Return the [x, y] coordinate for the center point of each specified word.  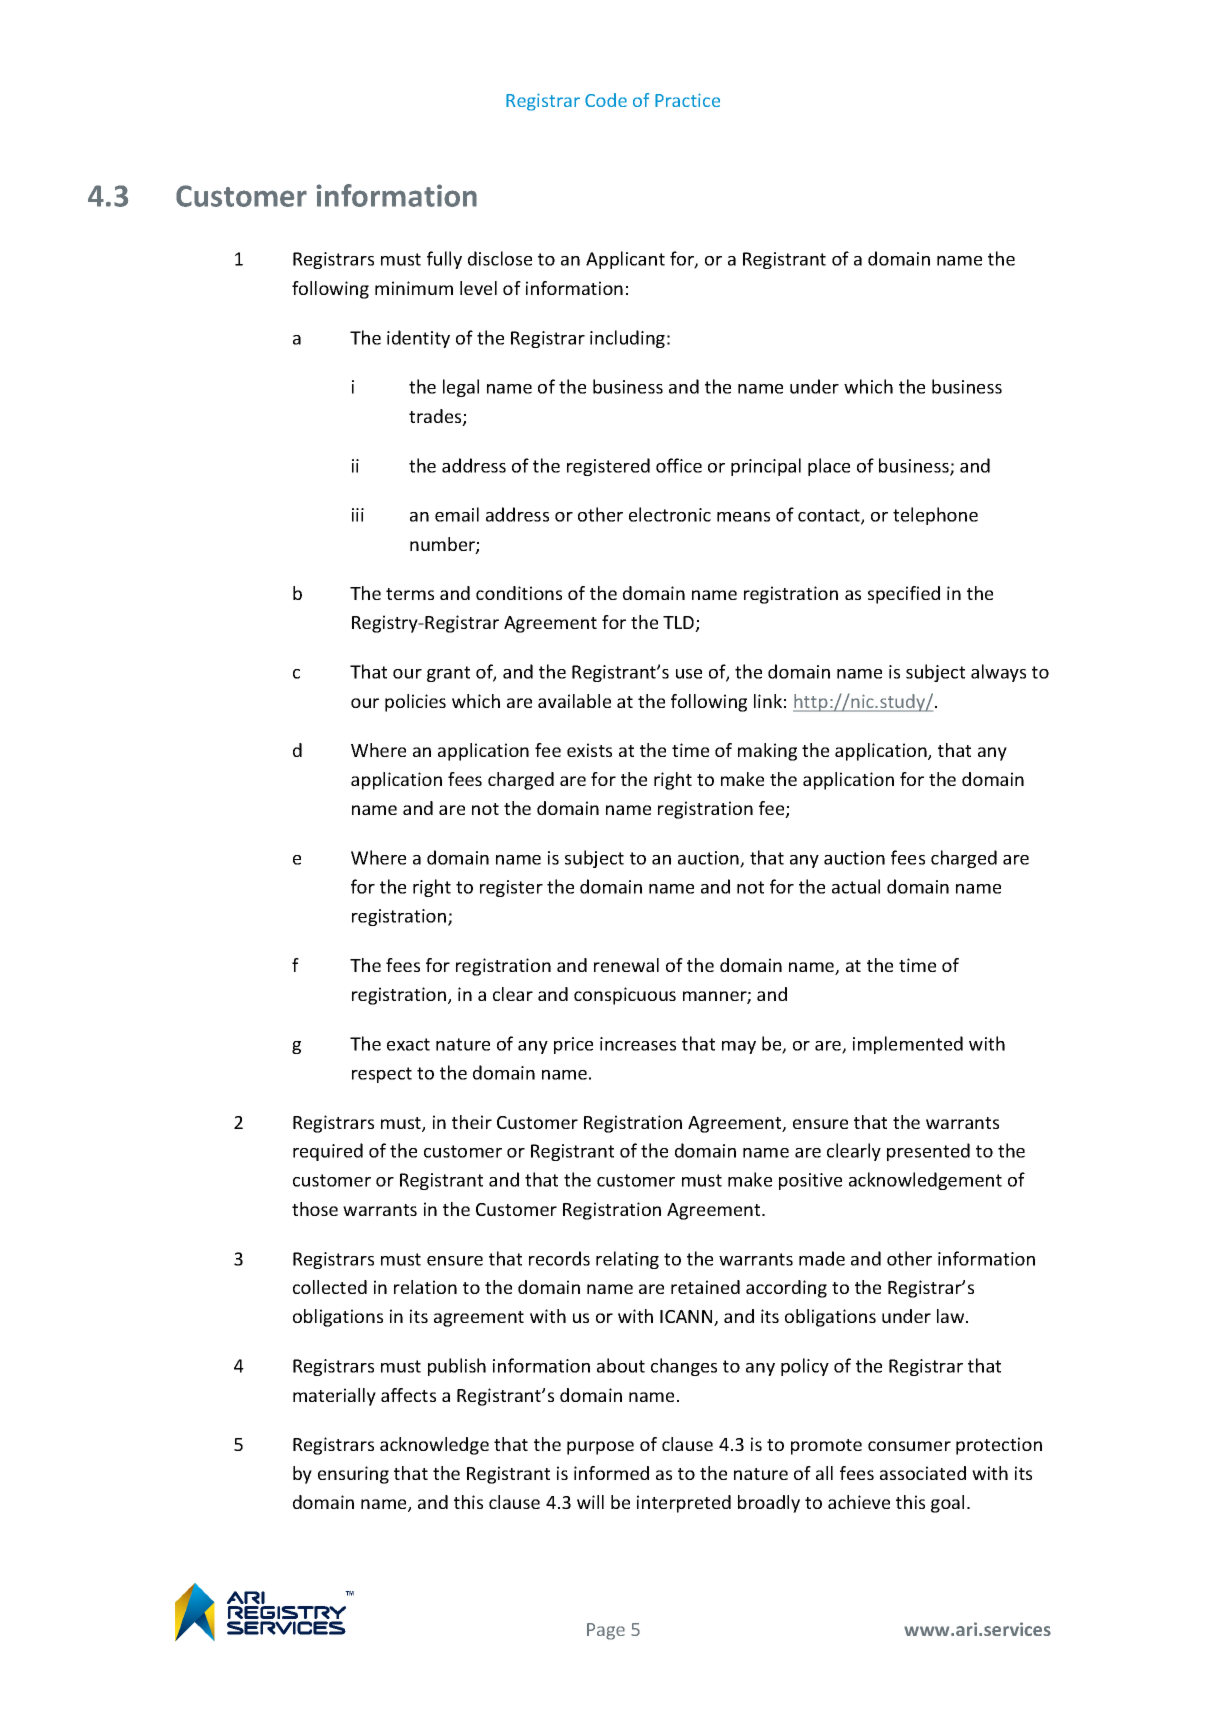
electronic [670, 514]
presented [928, 1152]
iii [358, 515]
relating [627, 1260]
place [829, 467]
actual [856, 886]
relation [425, 1287]
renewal [626, 965]
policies [415, 703]
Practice [687, 100]
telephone [935, 516]
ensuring [353, 1475]
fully [444, 260]
